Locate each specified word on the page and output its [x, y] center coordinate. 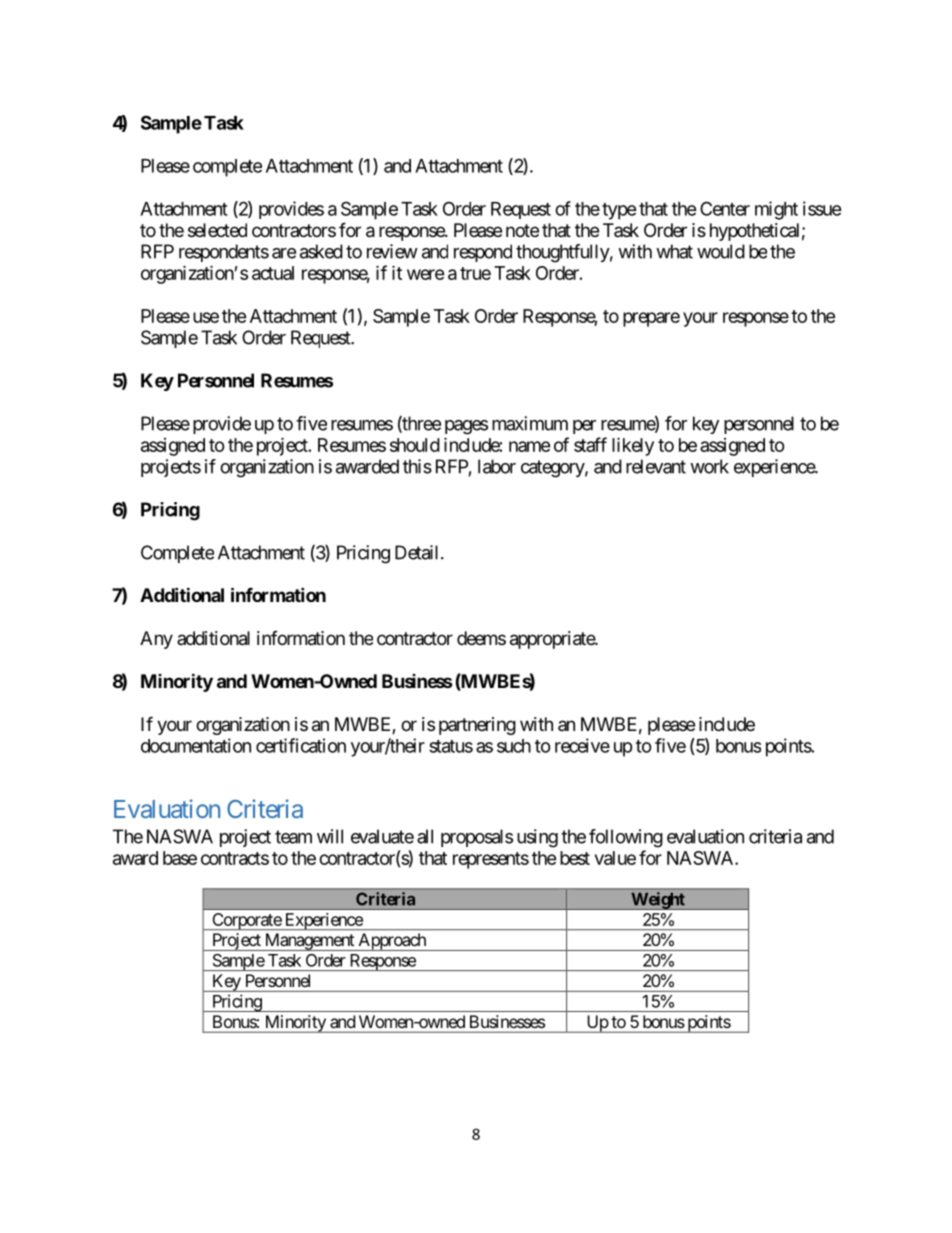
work [709, 466]
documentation [196, 745]
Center [725, 208]
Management [309, 942]
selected [217, 230]
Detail [418, 552]
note [522, 230]
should [415, 445]
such [514, 746]
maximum [530, 423]
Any [156, 640]
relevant [656, 466]
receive [582, 745]
